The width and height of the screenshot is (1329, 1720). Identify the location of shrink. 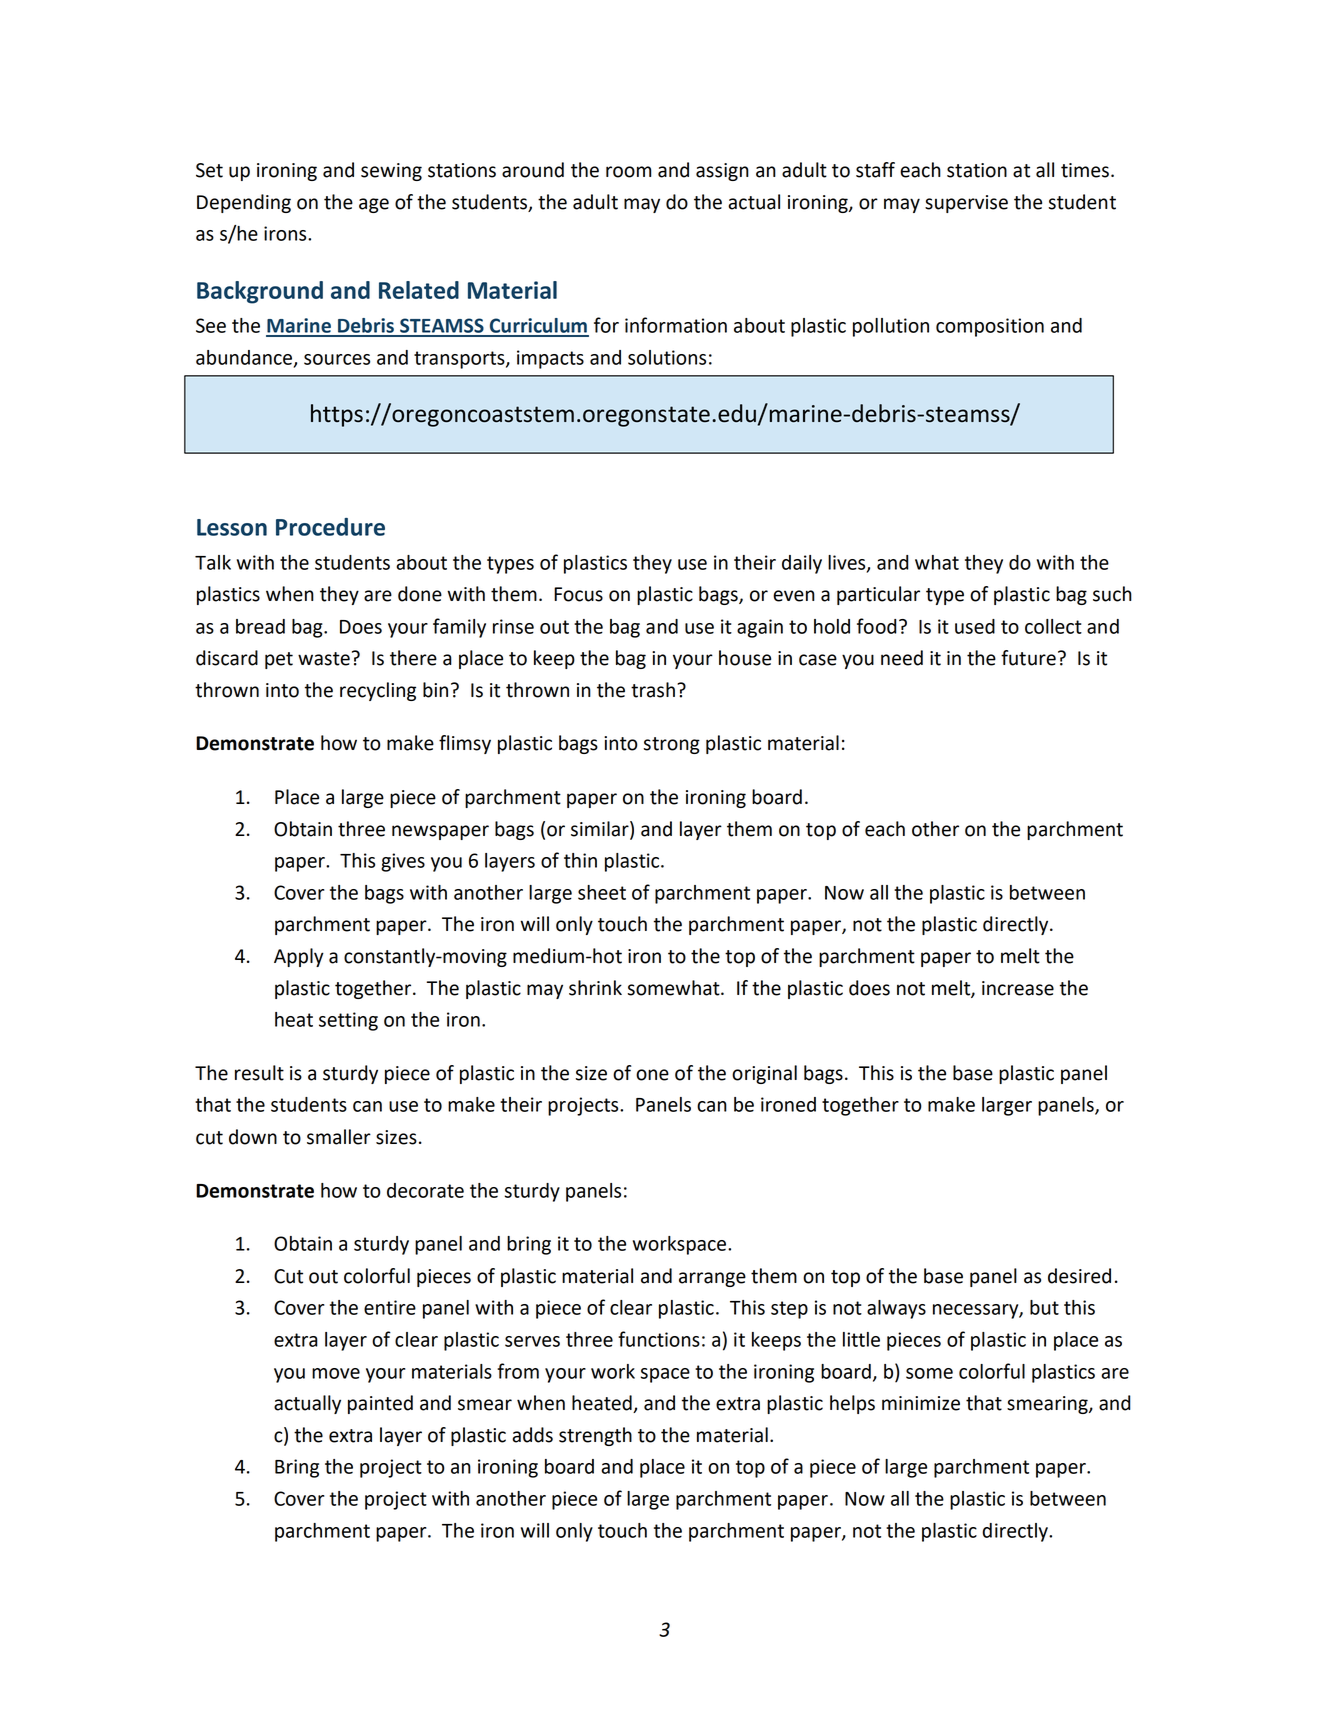
(595, 988).
